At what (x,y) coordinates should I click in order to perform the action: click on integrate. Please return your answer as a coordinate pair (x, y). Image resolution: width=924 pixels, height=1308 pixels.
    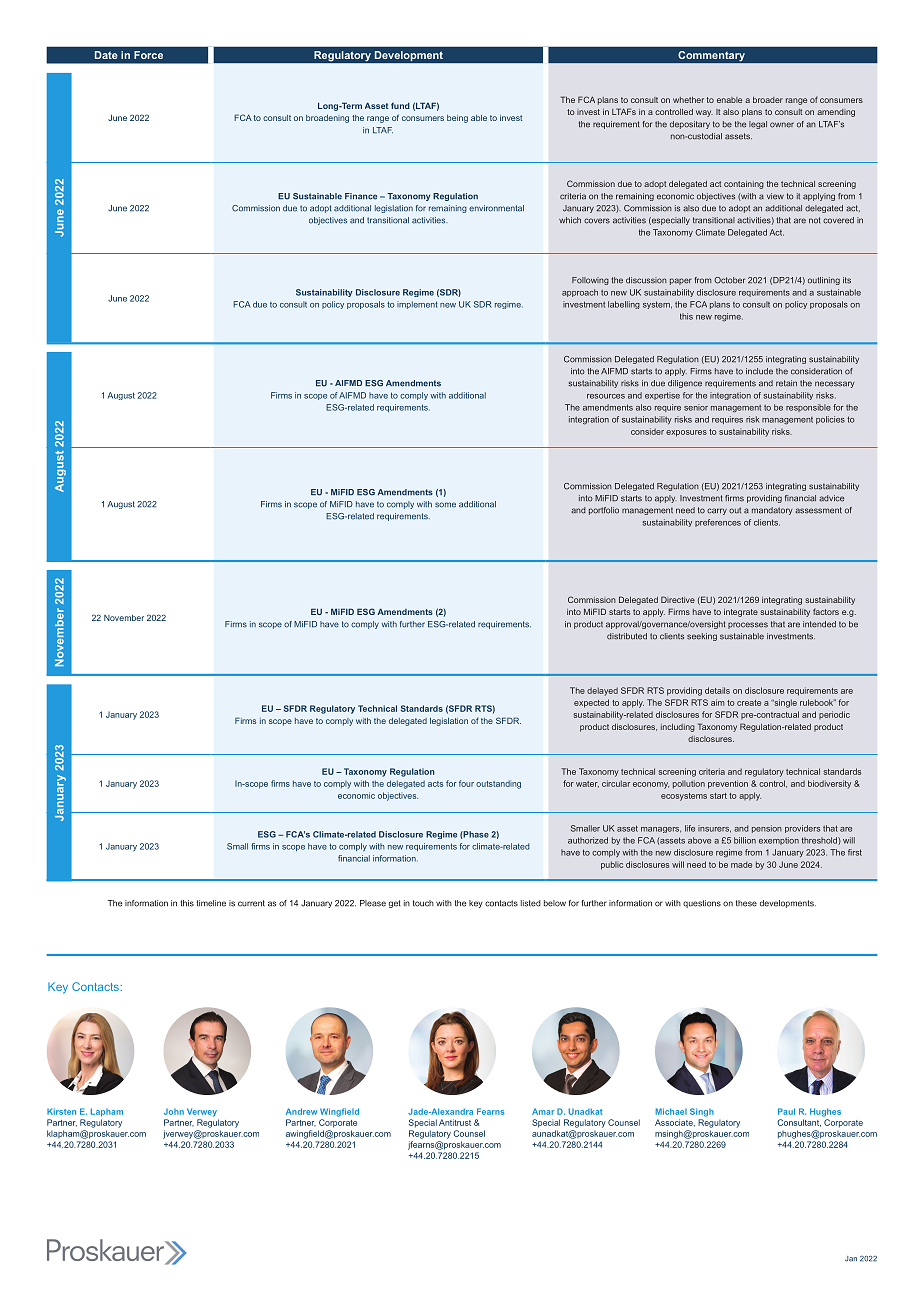
    Looking at the image, I should click on (741, 613).
